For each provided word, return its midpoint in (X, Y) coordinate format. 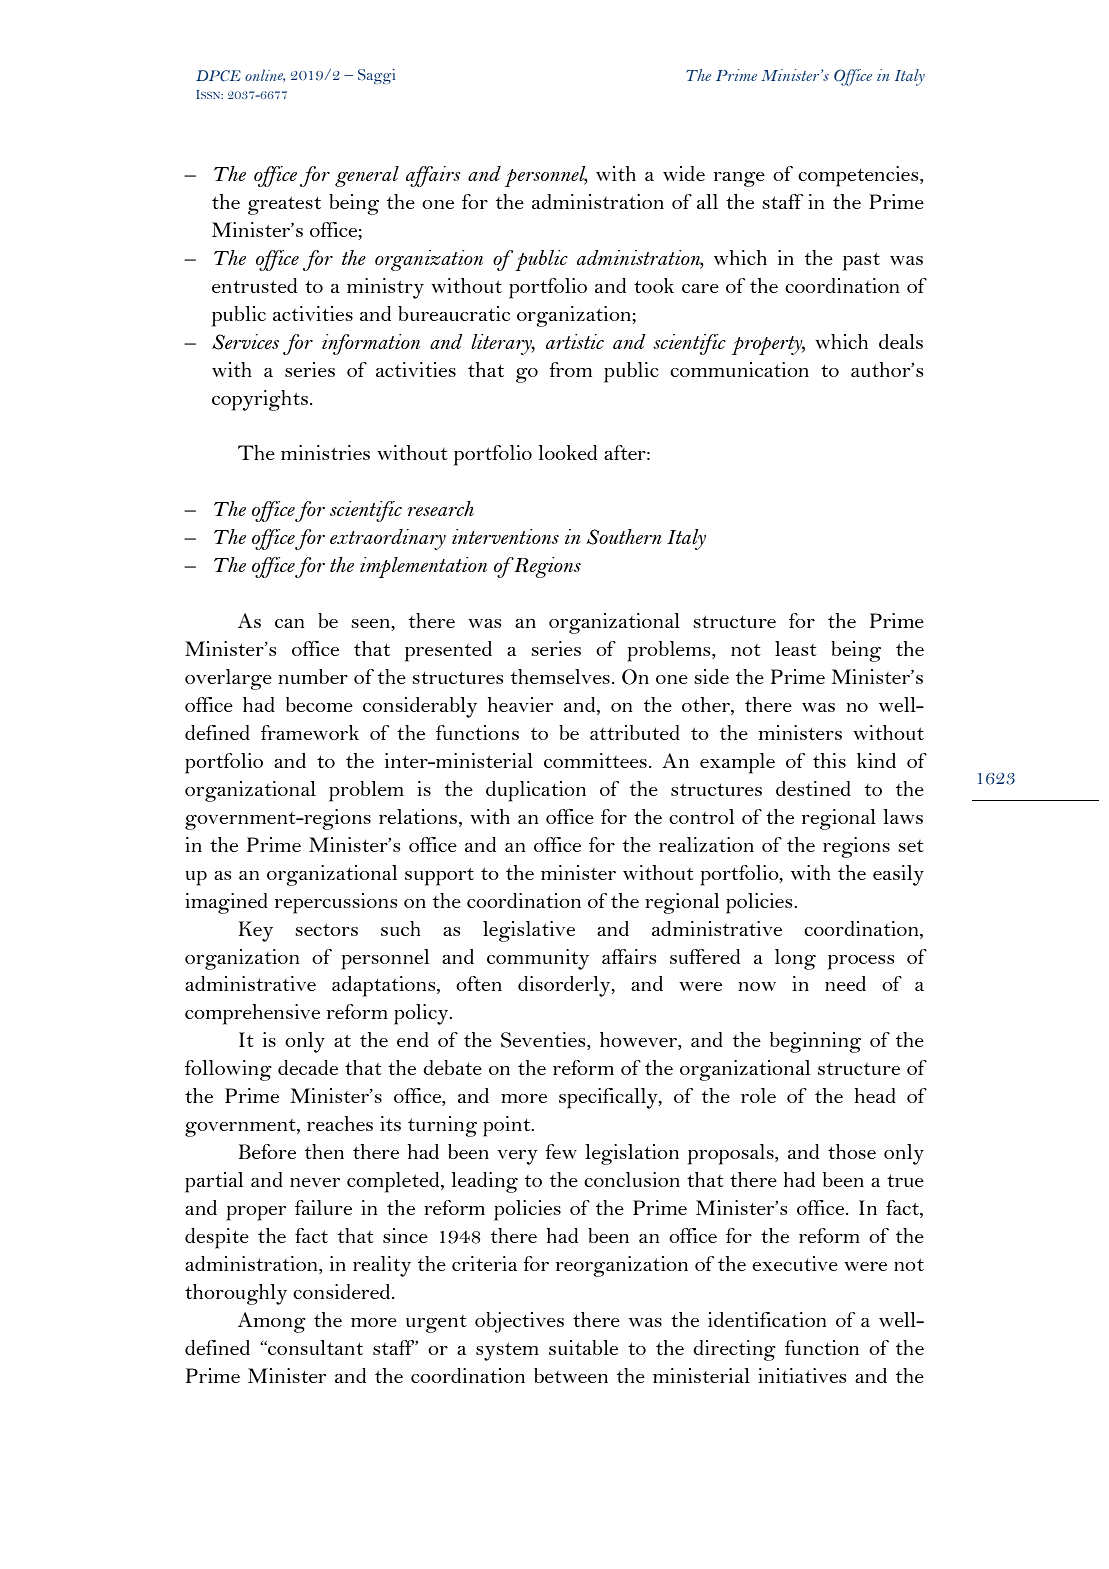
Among (272, 1322)
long (795, 959)
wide (684, 173)
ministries (325, 452)
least (796, 648)
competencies (859, 176)
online (265, 75)
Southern (624, 537)
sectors (326, 930)
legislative (529, 931)
